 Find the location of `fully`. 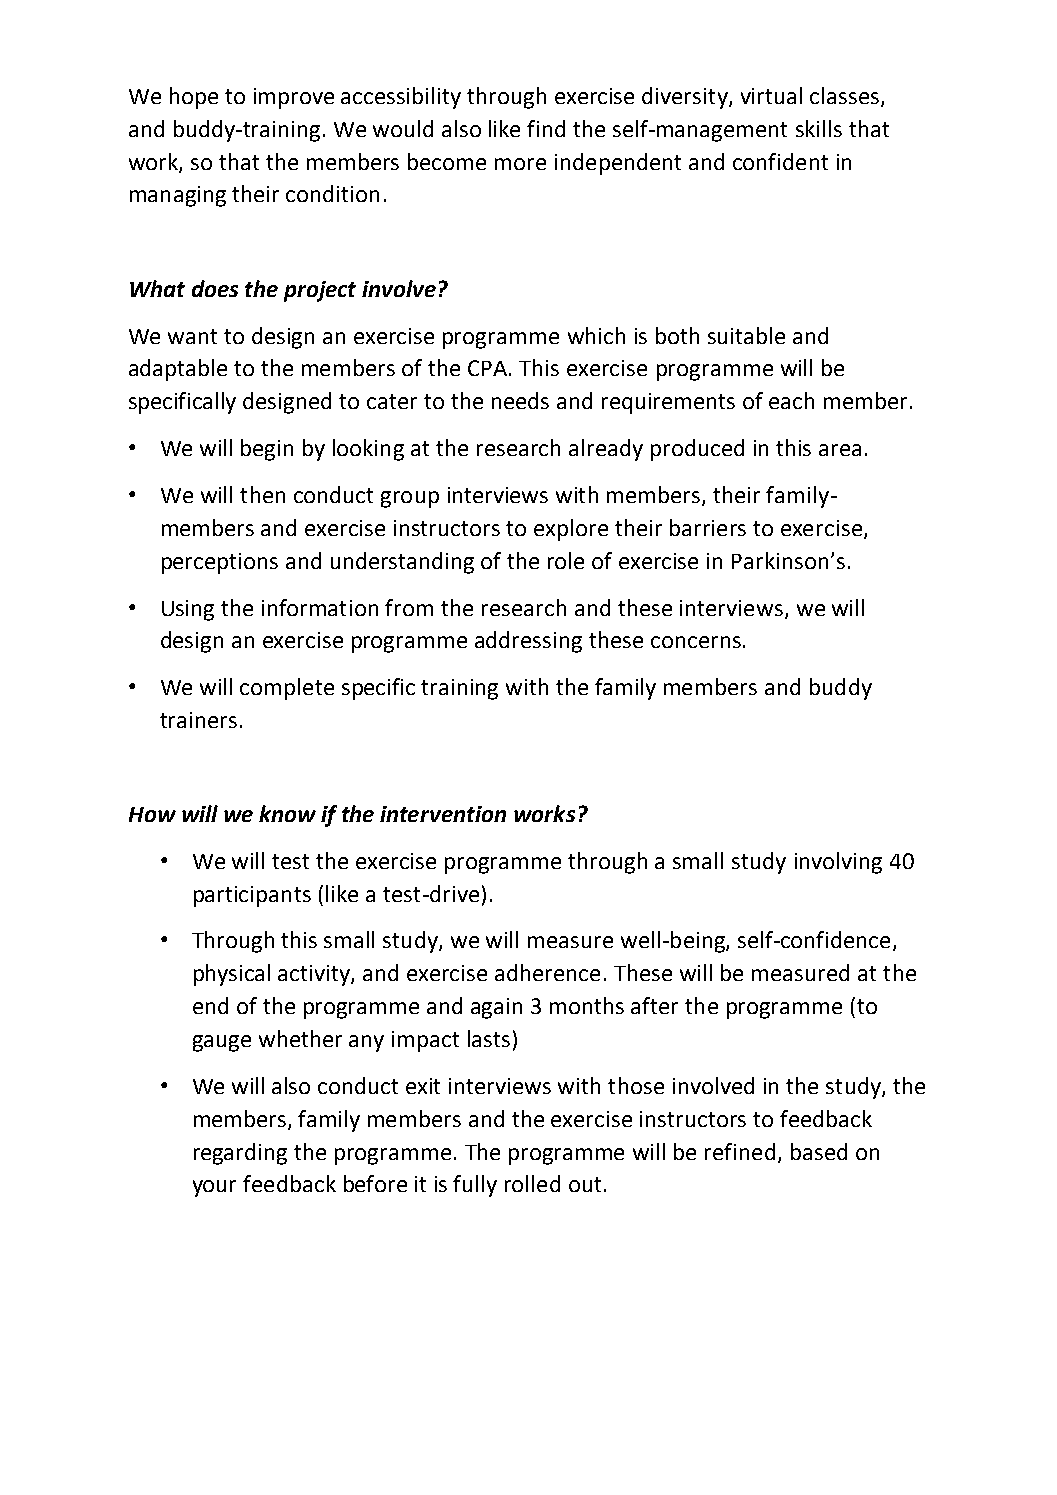

fully is located at coordinates (475, 1186).
